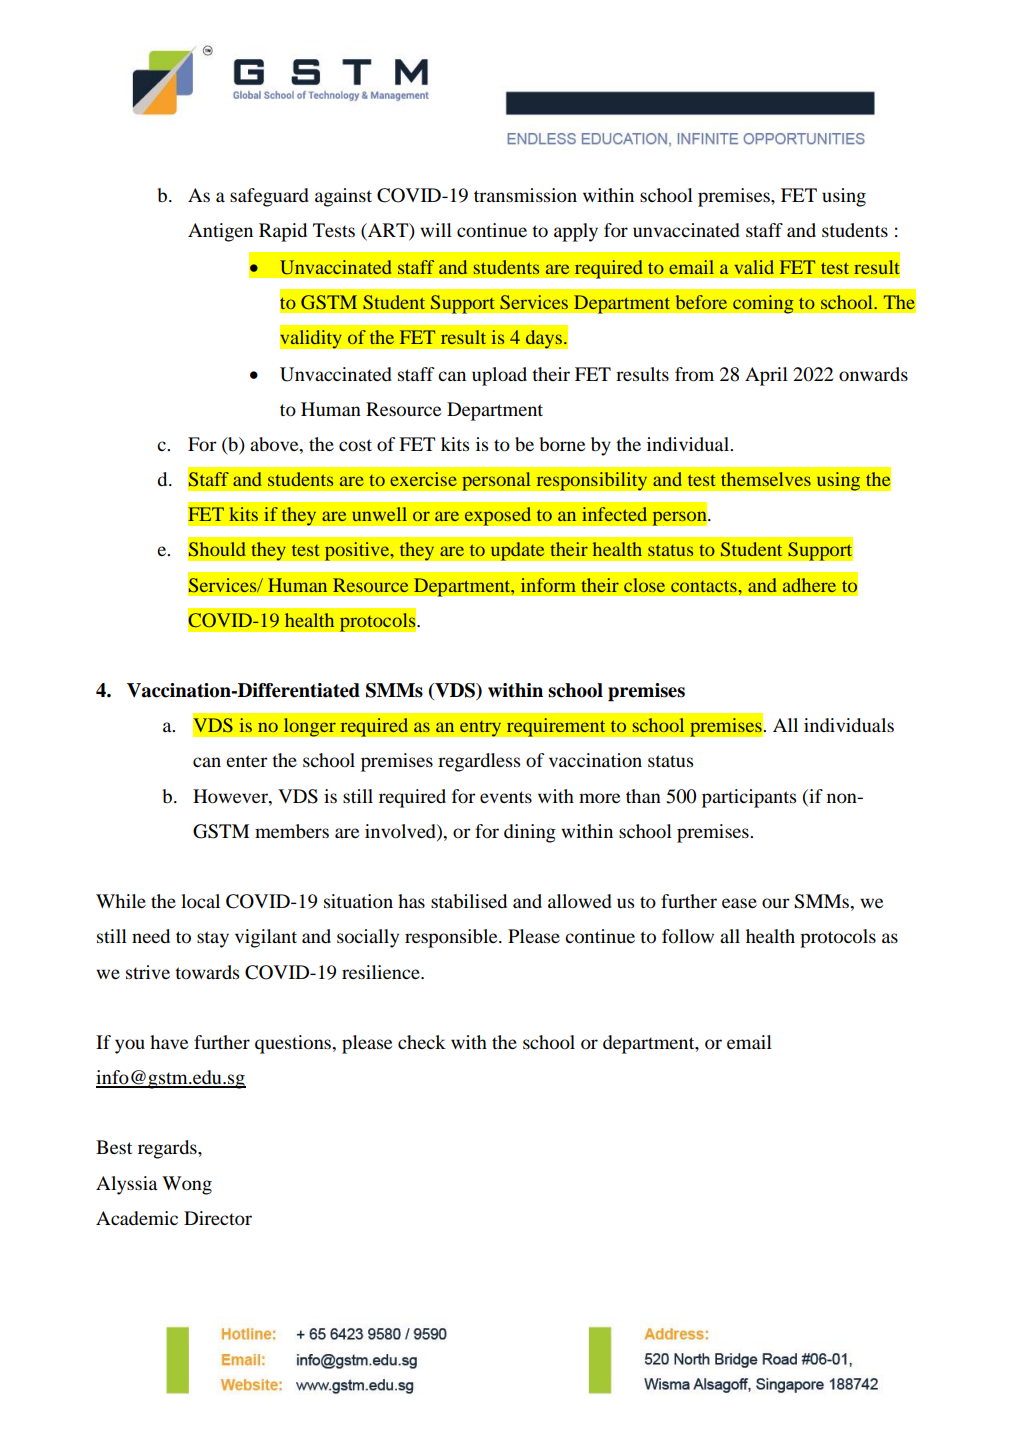 Image resolution: width=1012 pixels, height=1431 pixels. Describe the element at coordinates (749, 798) in the page. I see `participants` at that location.
